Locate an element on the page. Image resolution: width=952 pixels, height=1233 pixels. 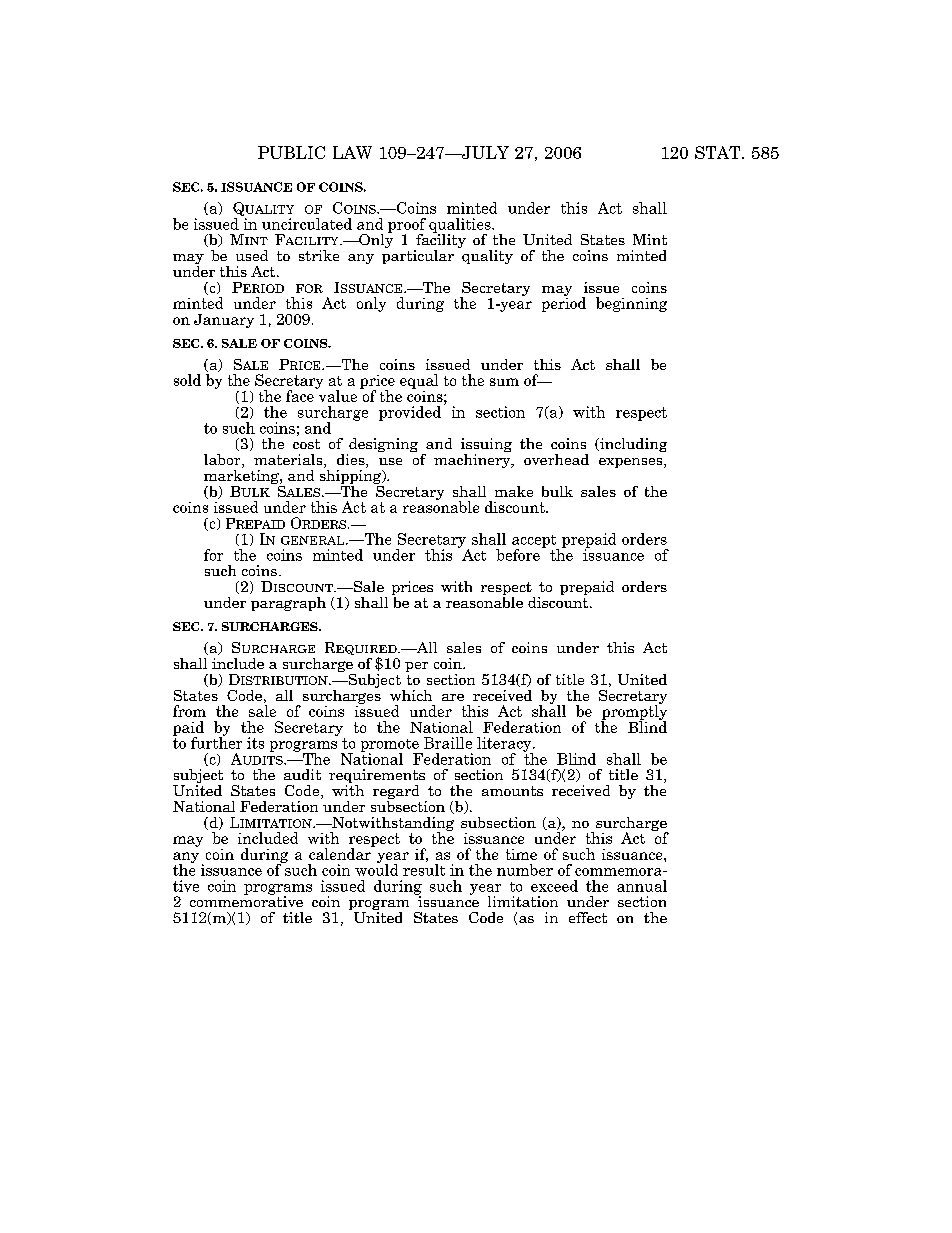
promote is located at coordinates (391, 746).
